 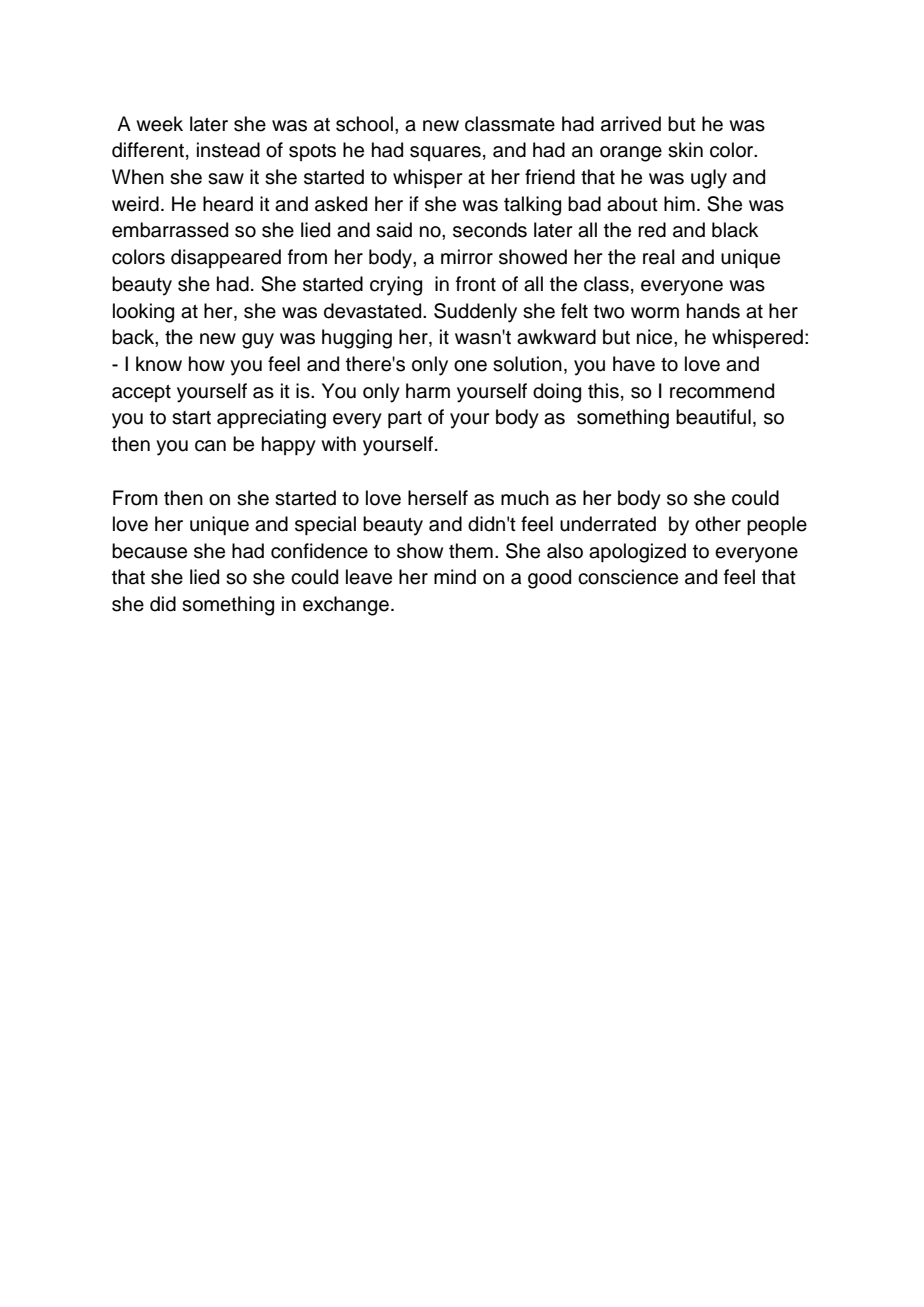 I want to click on squares, so click(x=445, y=153).
